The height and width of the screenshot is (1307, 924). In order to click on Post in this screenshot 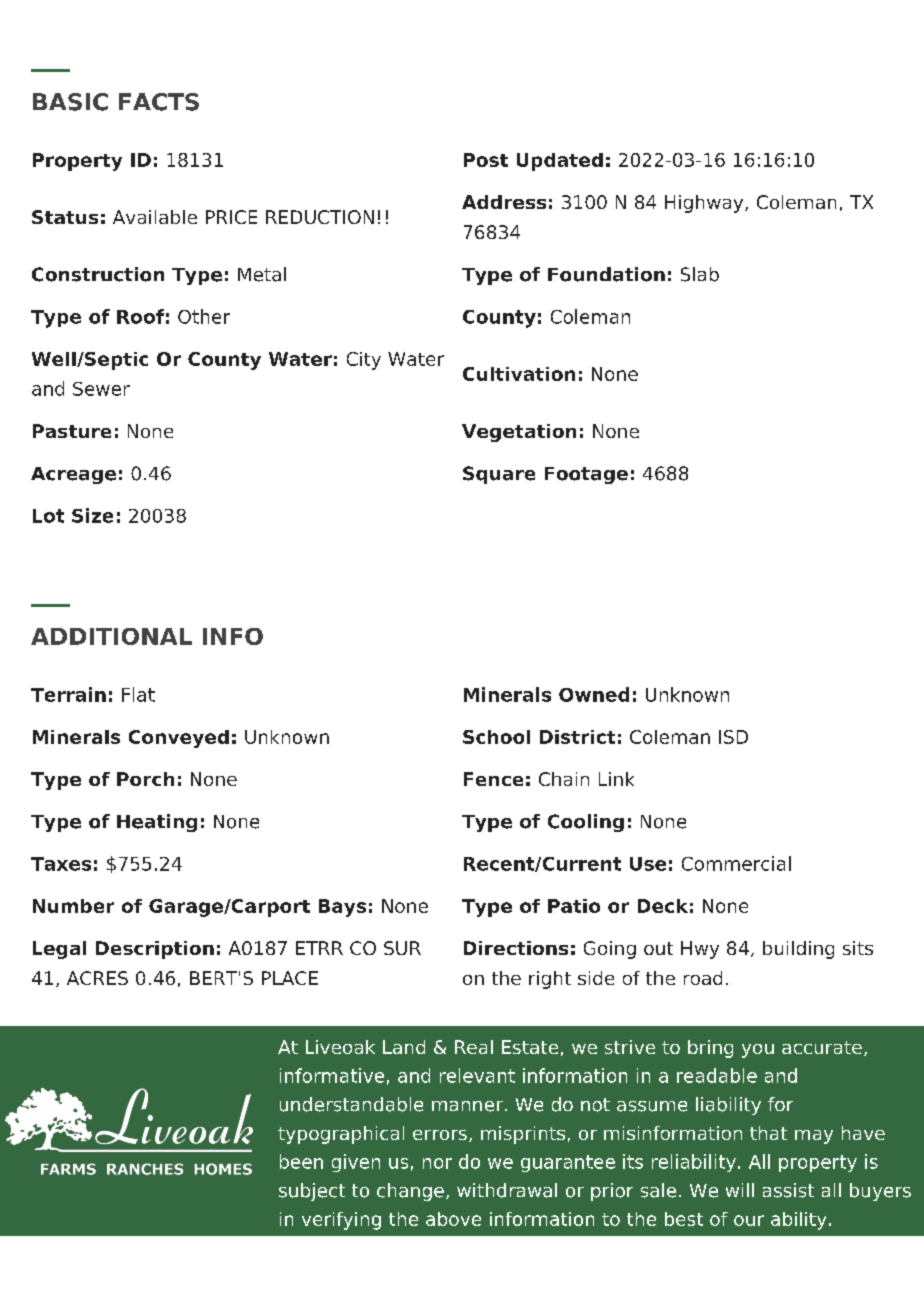, I will do `click(486, 160)`.
